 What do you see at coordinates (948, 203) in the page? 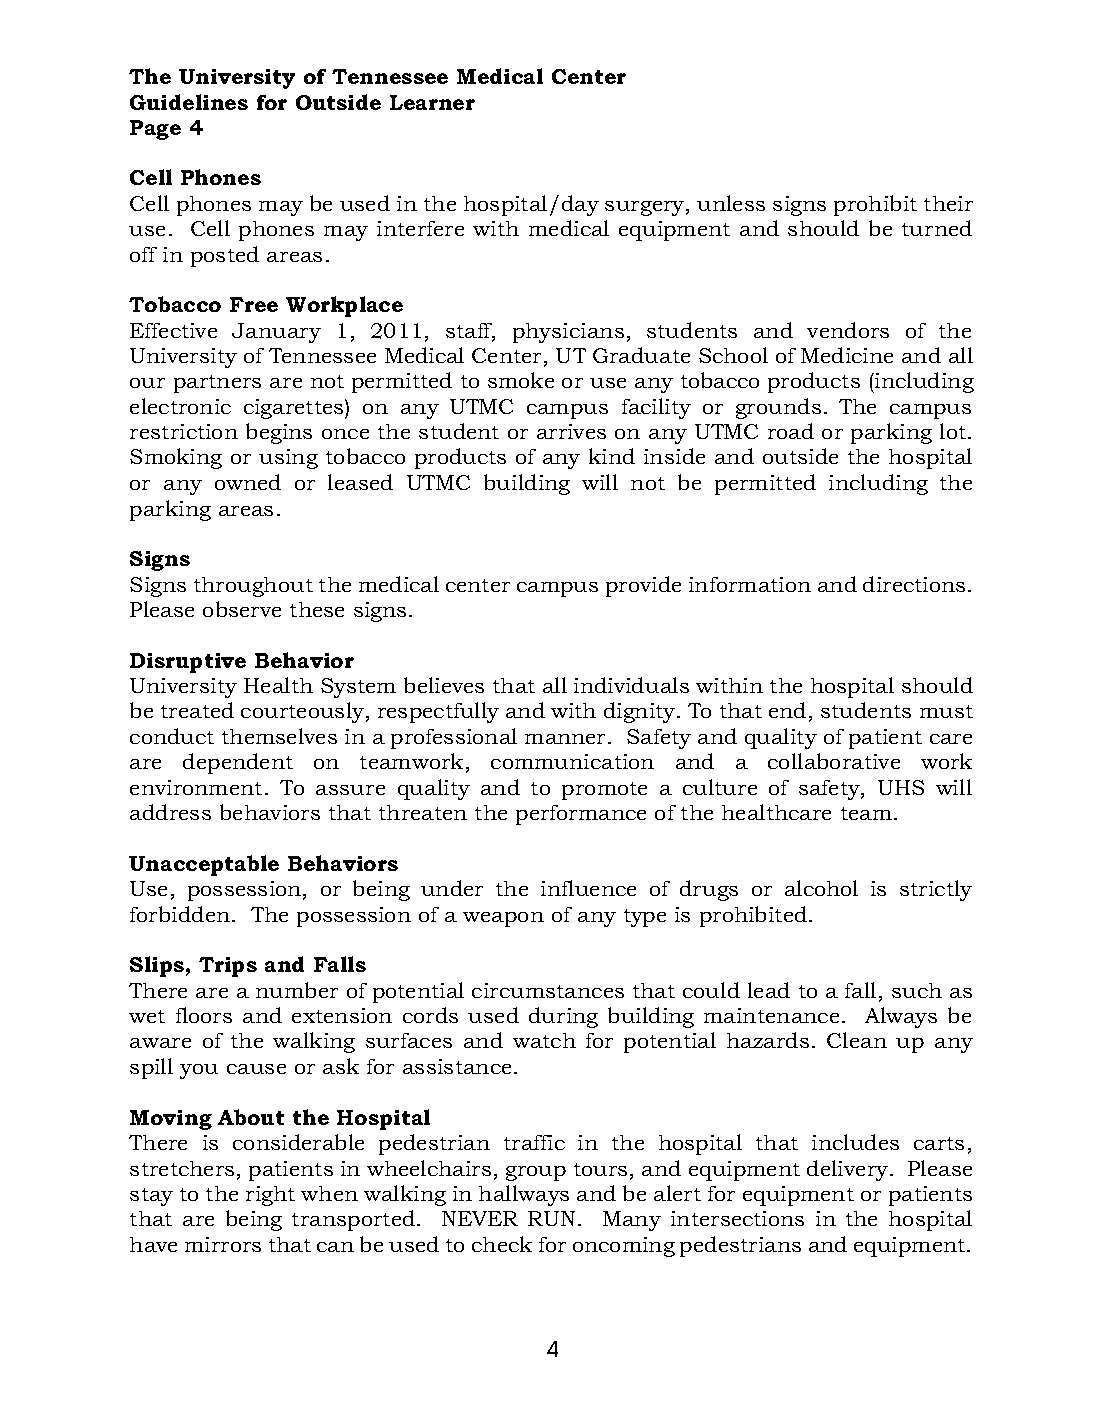
I see `their` at bounding box center [948, 203].
